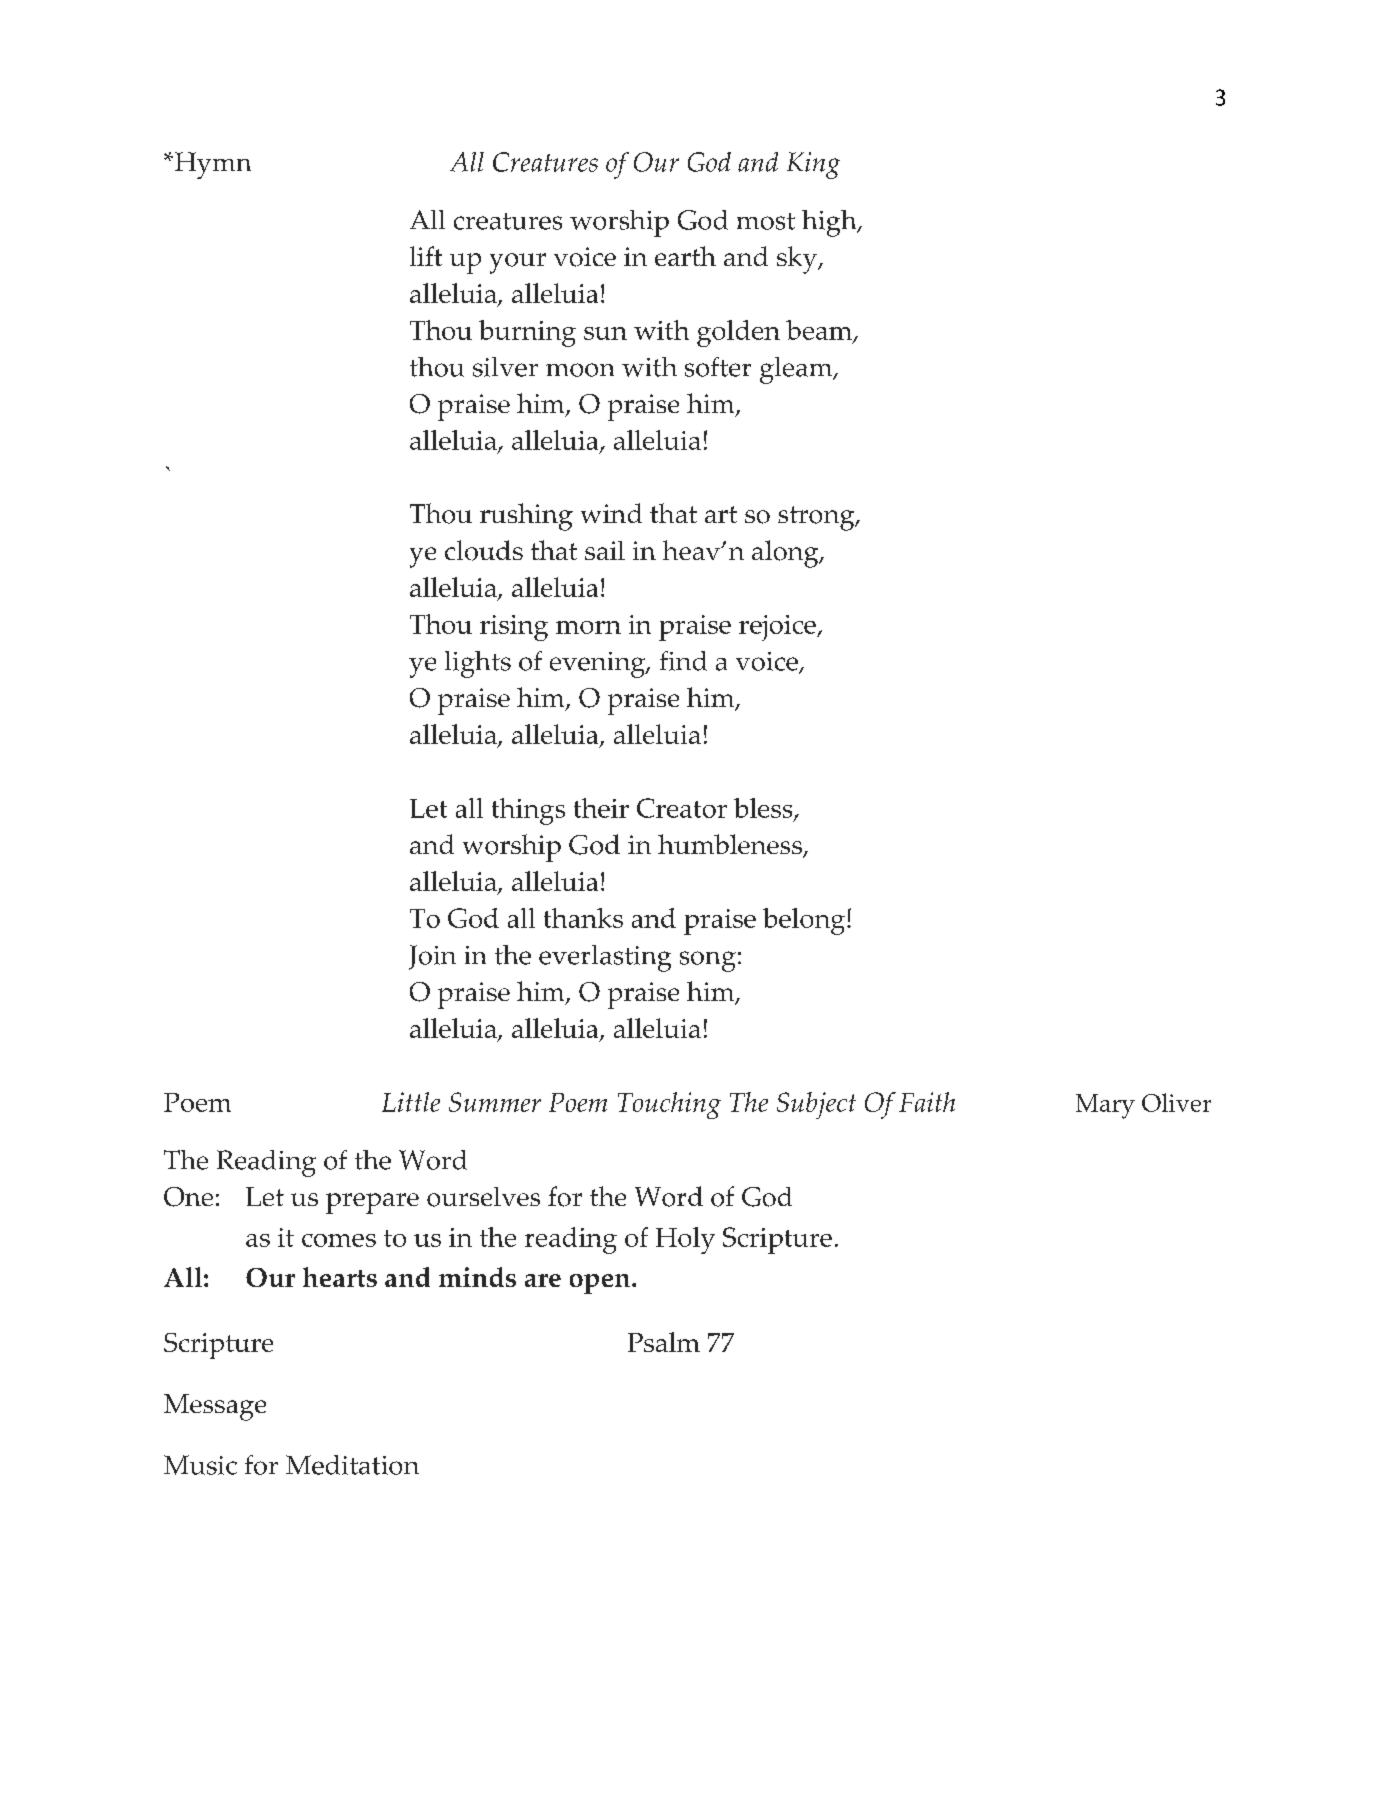 The width and height of the screenshot is (1390, 1798). Describe the element at coordinates (1105, 1106) in the screenshot. I see `Mary` at that location.
